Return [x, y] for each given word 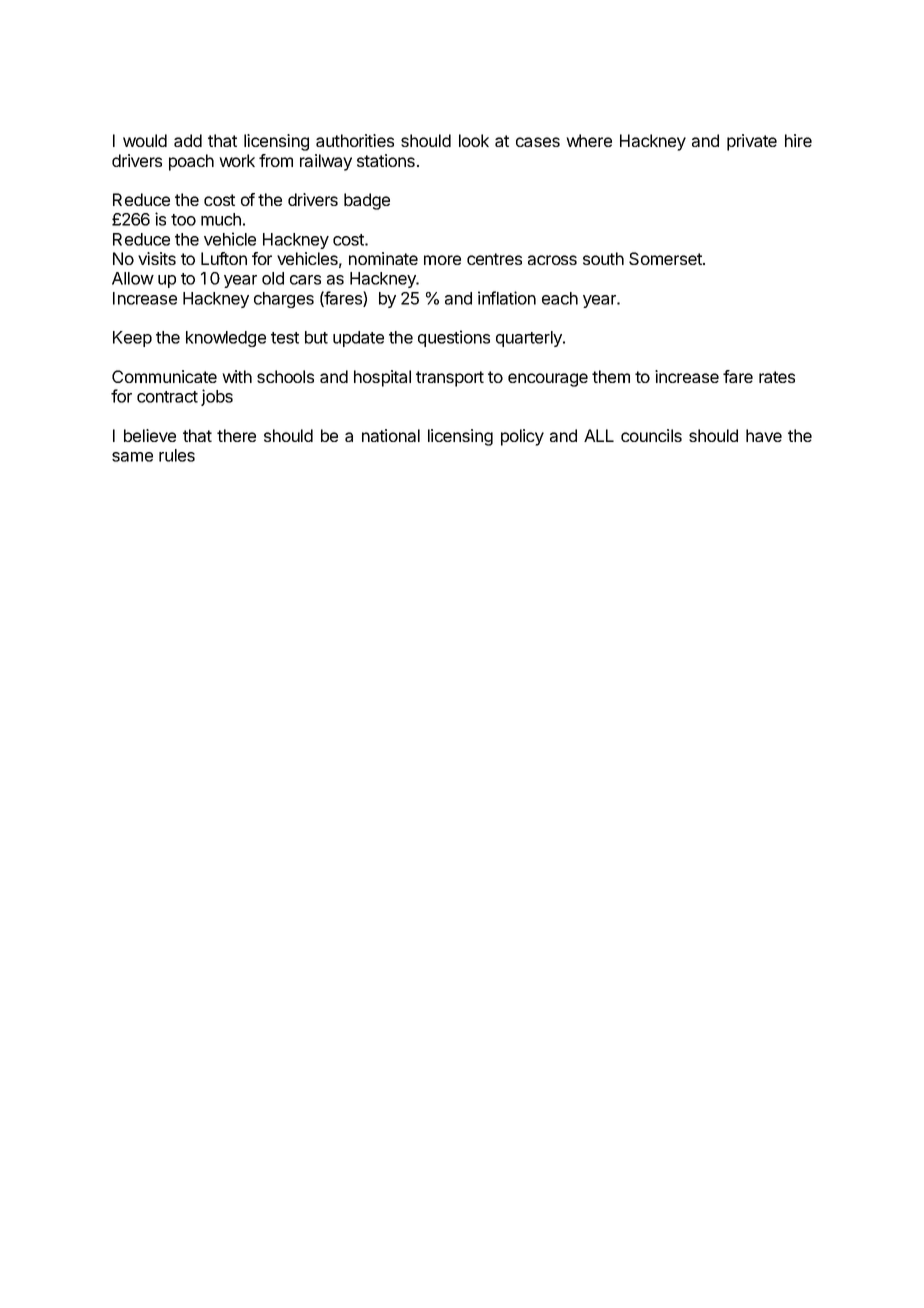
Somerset [666, 258]
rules [177, 455]
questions [454, 338]
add [188, 140]
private [752, 142]
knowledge [226, 339]
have [764, 435]
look [474, 140]
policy [522, 437]
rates [777, 377]
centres [494, 259]
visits [157, 258]
